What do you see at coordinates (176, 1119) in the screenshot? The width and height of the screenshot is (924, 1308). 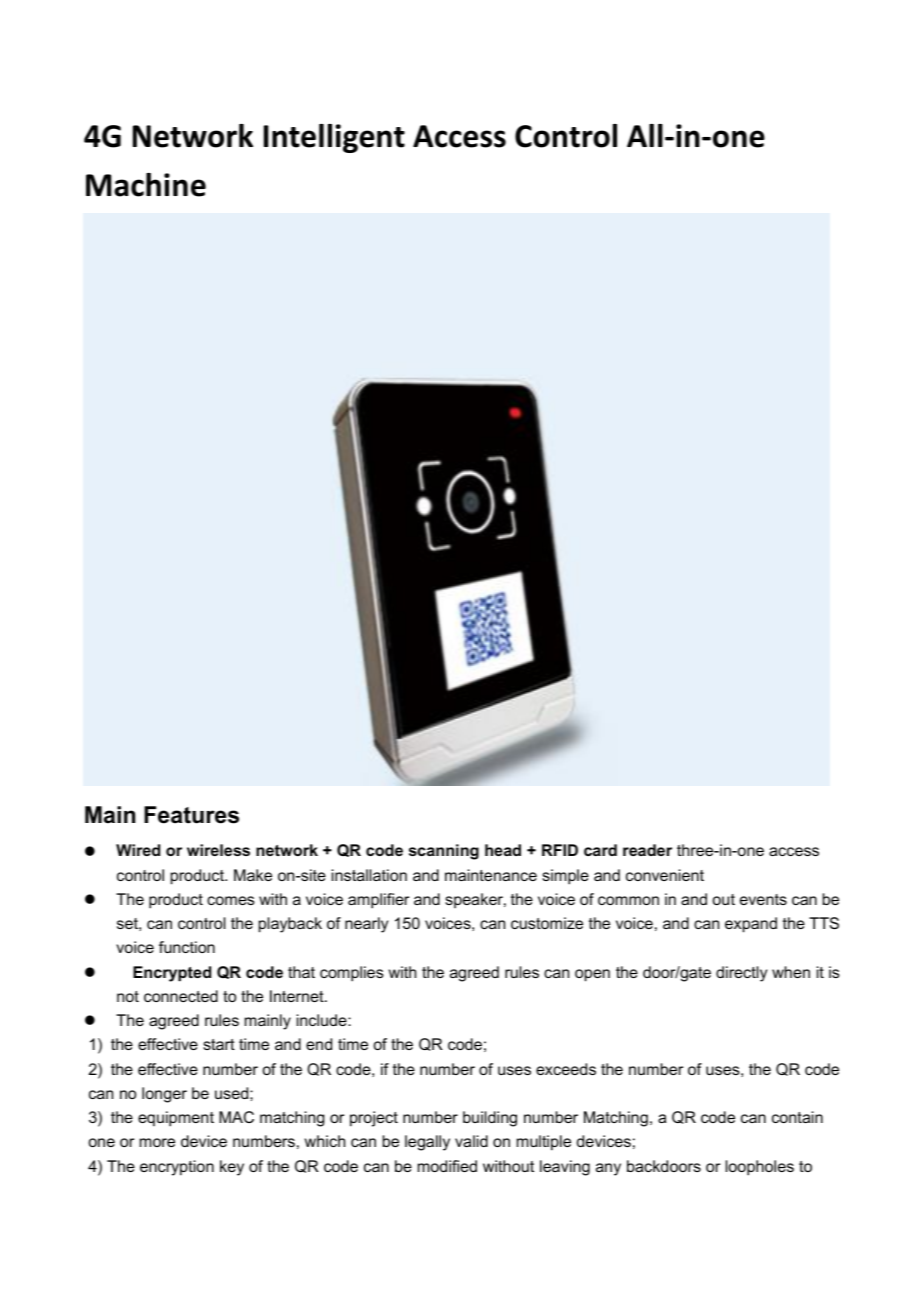 I see `equipment` at bounding box center [176, 1119].
